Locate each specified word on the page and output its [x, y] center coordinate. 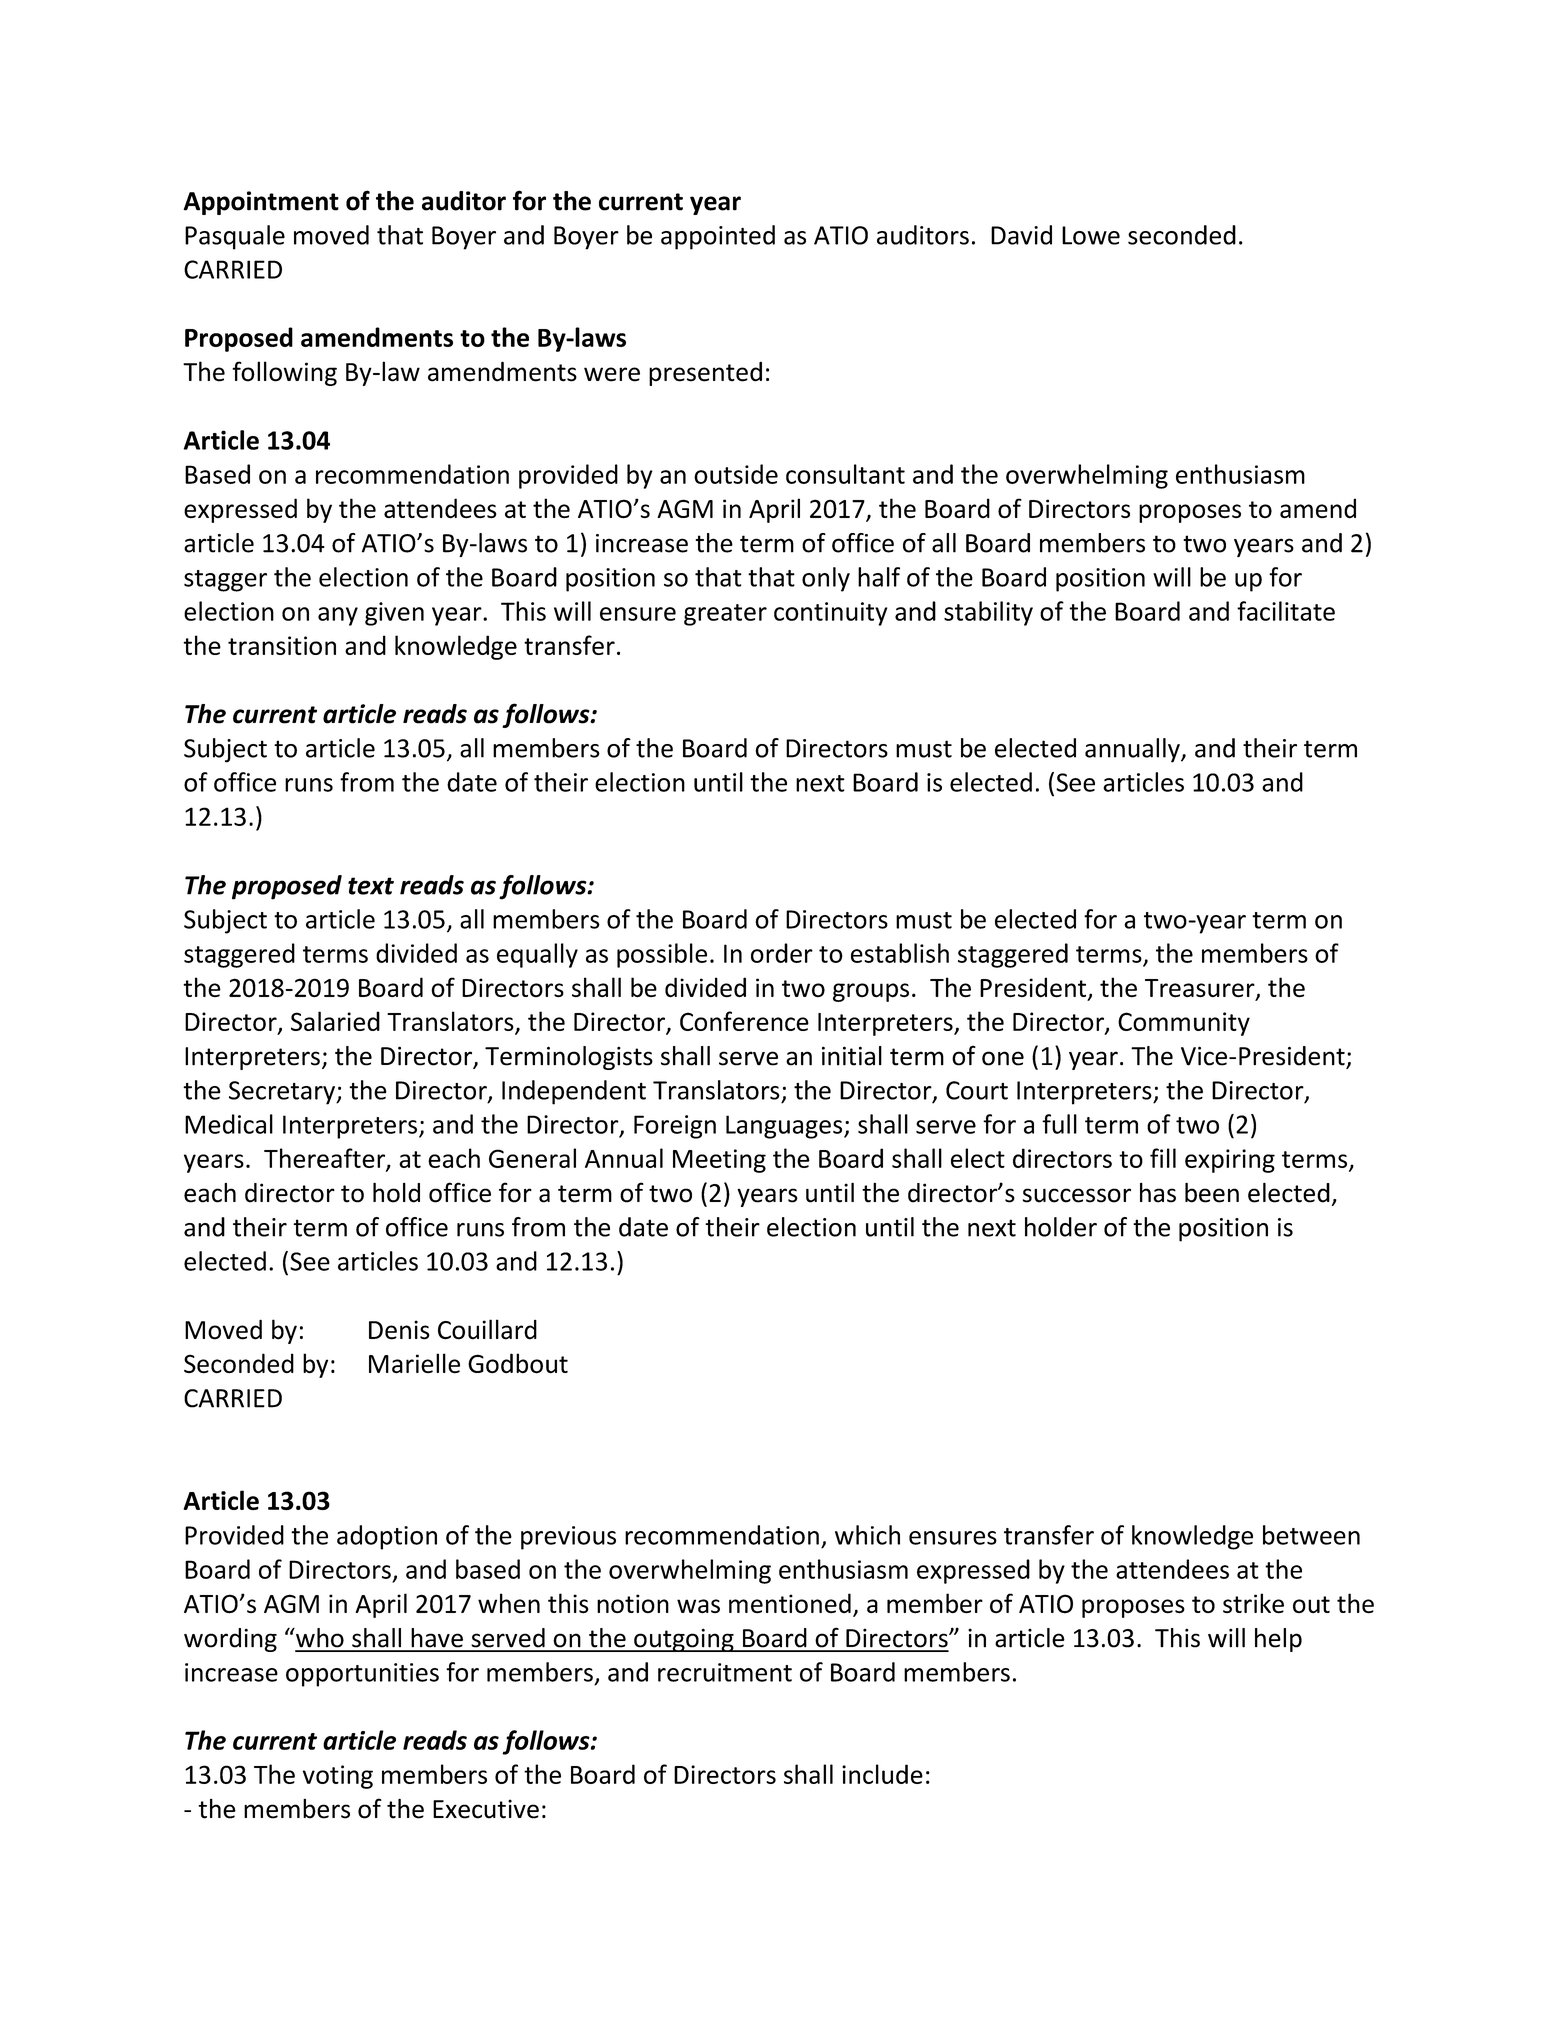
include [882, 1774]
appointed [718, 237]
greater [725, 615]
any [338, 616]
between [1311, 1535]
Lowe [1091, 235]
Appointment [261, 203]
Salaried [335, 1021]
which [867, 1535]
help [1278, 1640]
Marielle [414, 1363]
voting [338, 1777]
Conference [744, 1021]
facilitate [1286, 611]
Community [1184, 1024]
